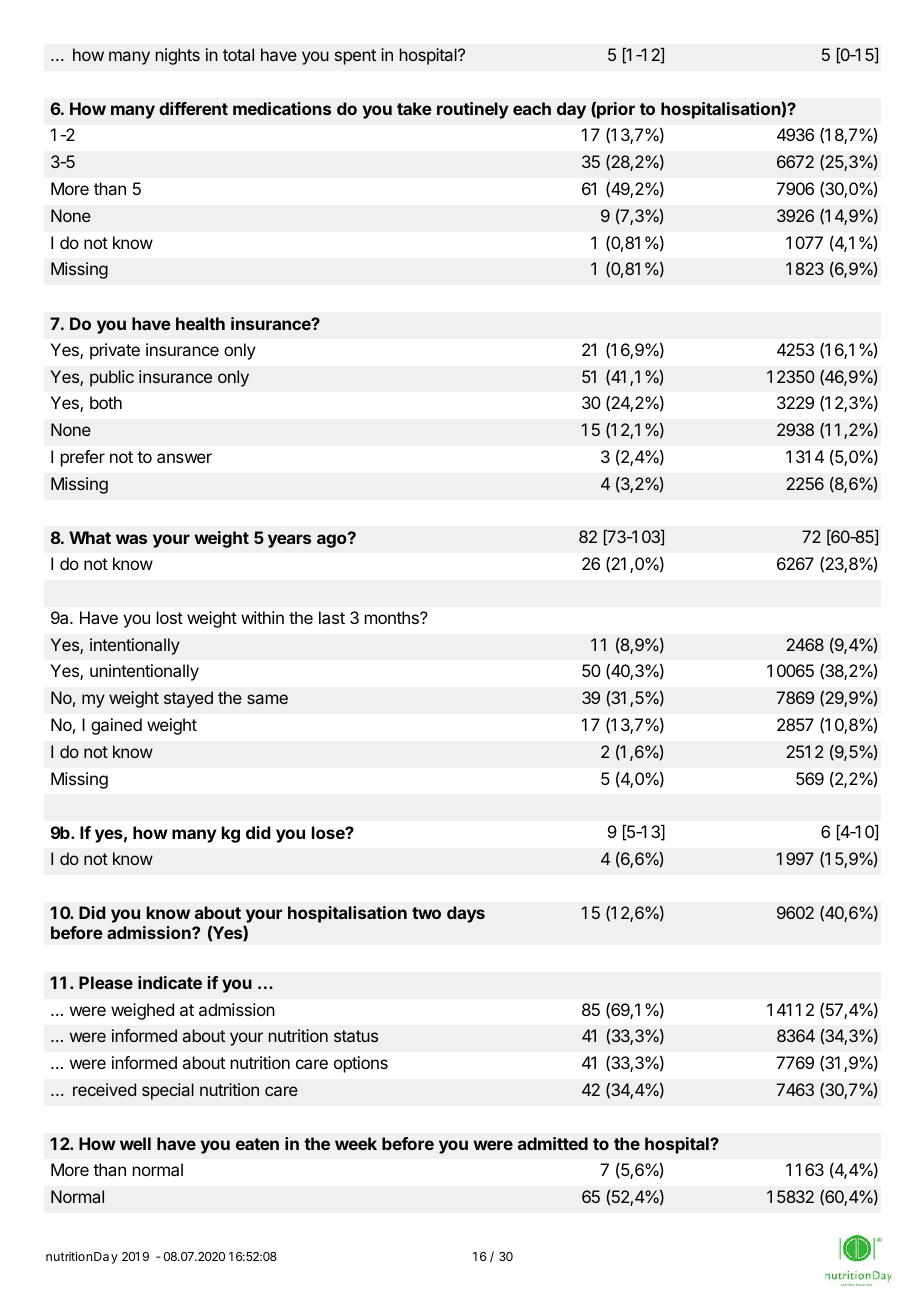 The image size is (924, 1308). I want to click on last, so click(332, 617).
